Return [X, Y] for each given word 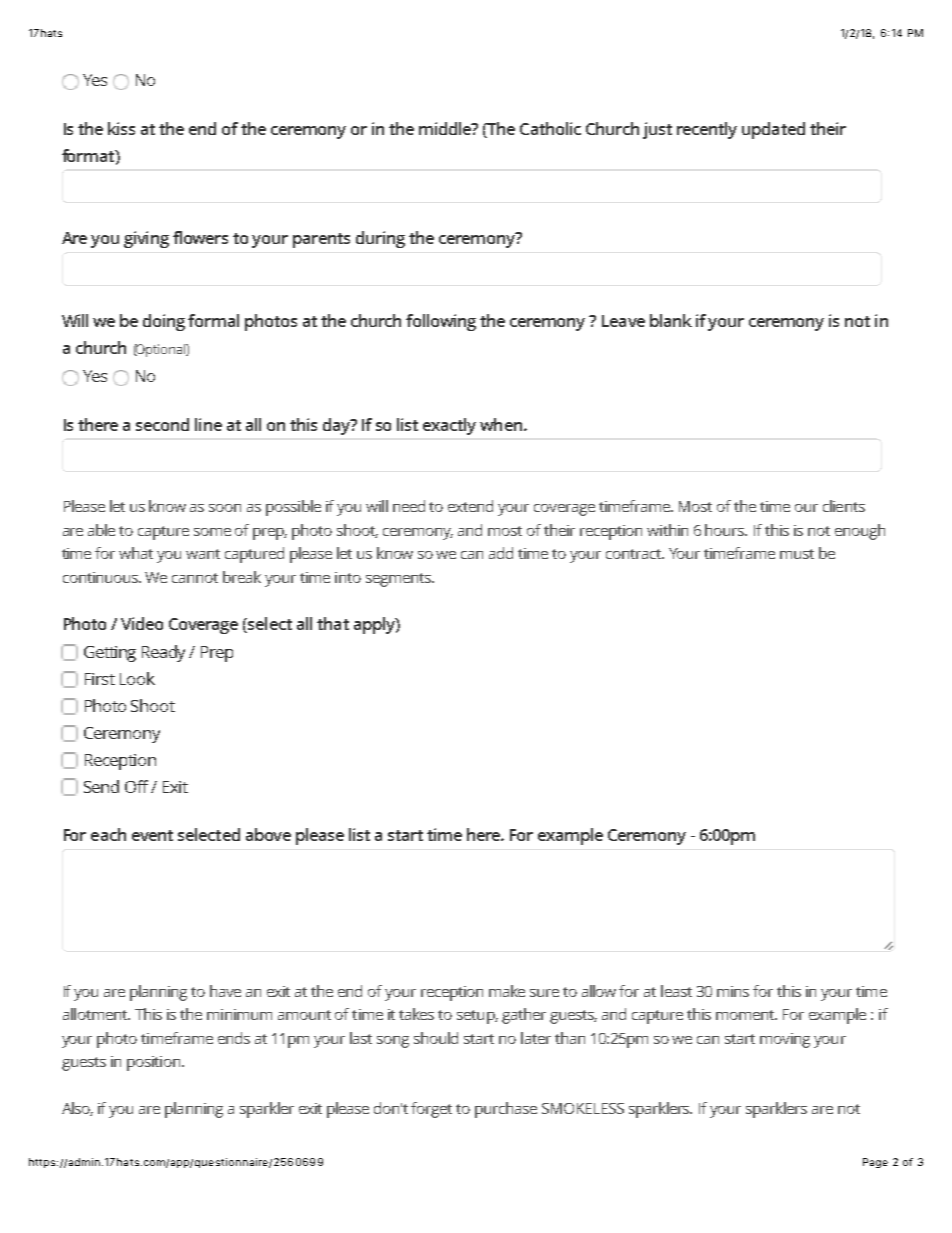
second [162, 424]
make [507, 991]
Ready [163, 653]
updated [773, 130]
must [797, 554]
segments [400, 580]
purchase [506, 1110]
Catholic [550, 128]
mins [733, 991]
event [152, 835]
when [502, 424]
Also [77, 1109]
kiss [121, 128]
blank [671, 320]
